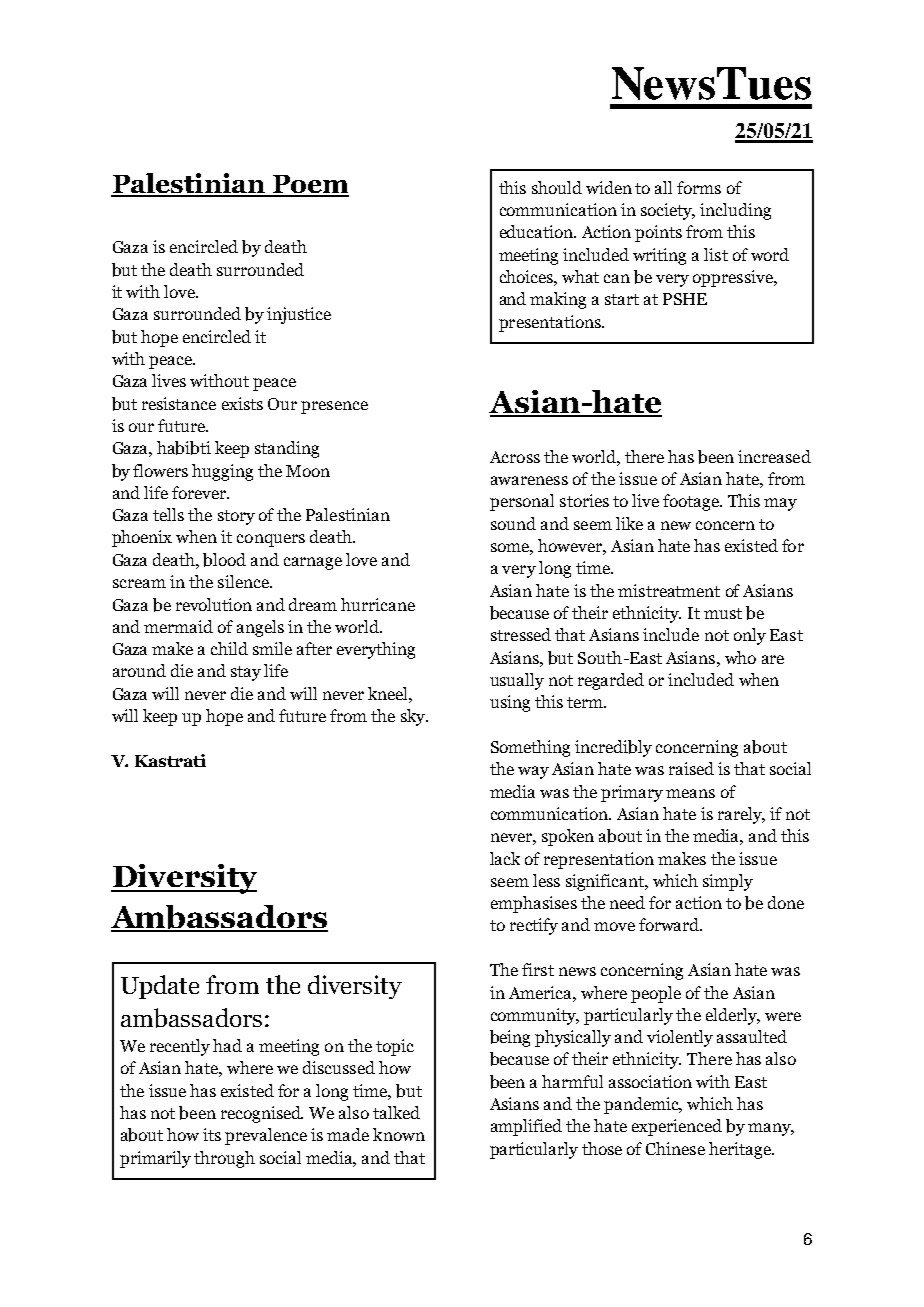 The width and height of the screenshot is (924, 1307). What do you see at coordinates (537, 231) in the screenshot?
I see `education` at bounding box center [537, 231].
